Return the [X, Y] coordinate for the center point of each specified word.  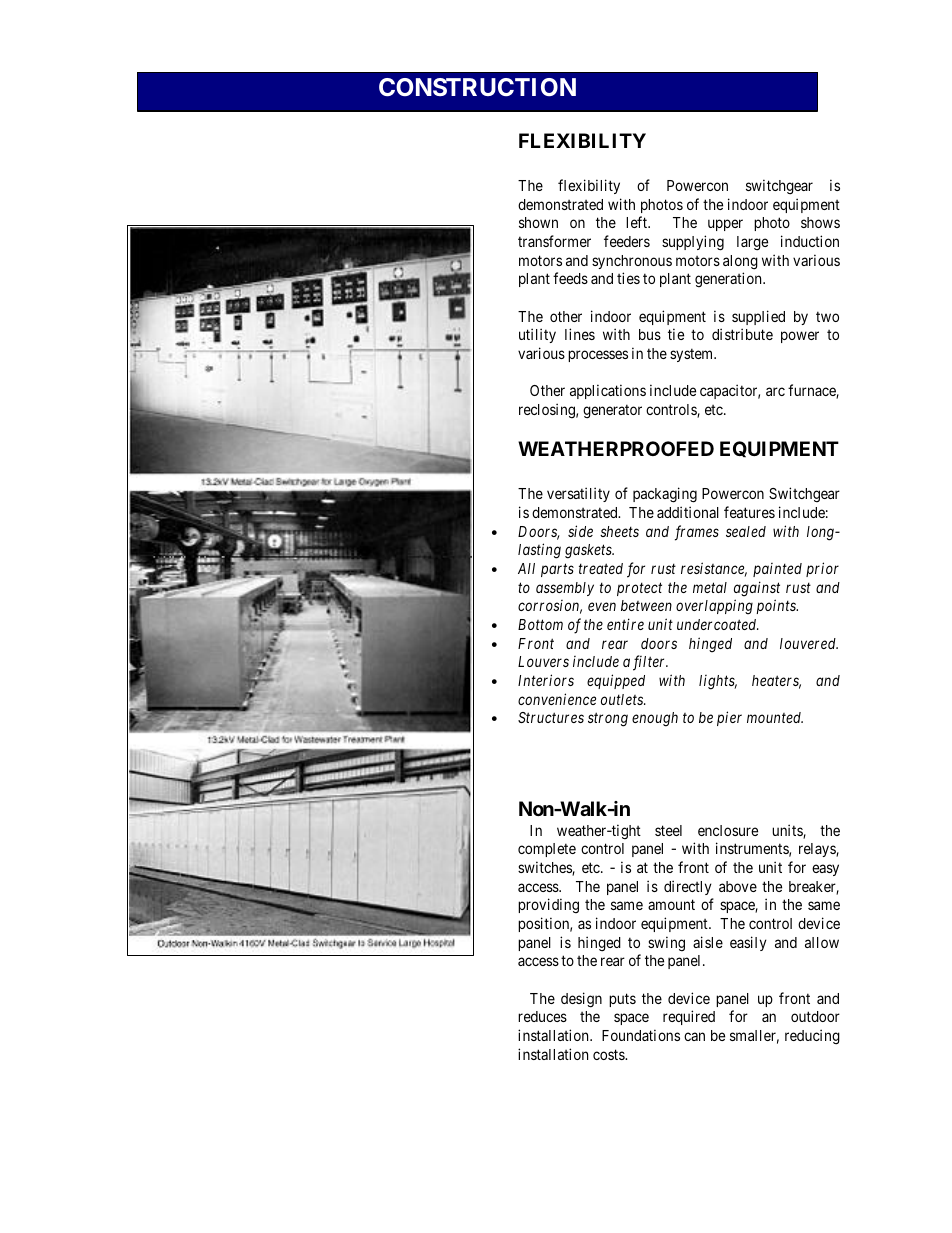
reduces [542, 1016]
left [637, 222]
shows [820, 222]
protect [639, 589]
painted [777, 570]
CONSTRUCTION [477, 87]
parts [557, 570]
